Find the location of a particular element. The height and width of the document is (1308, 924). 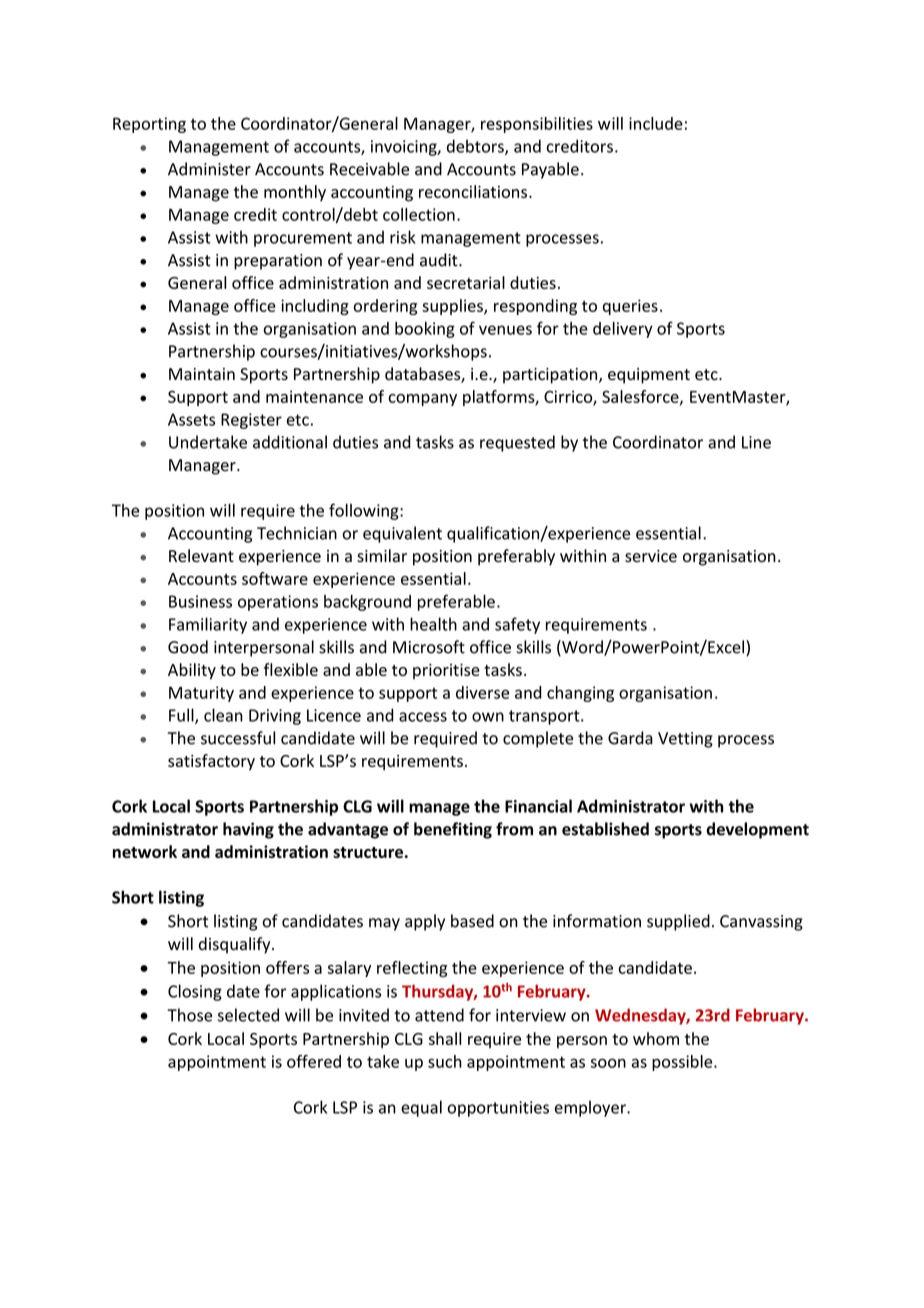

such is located at coordinates (445, 1061).
